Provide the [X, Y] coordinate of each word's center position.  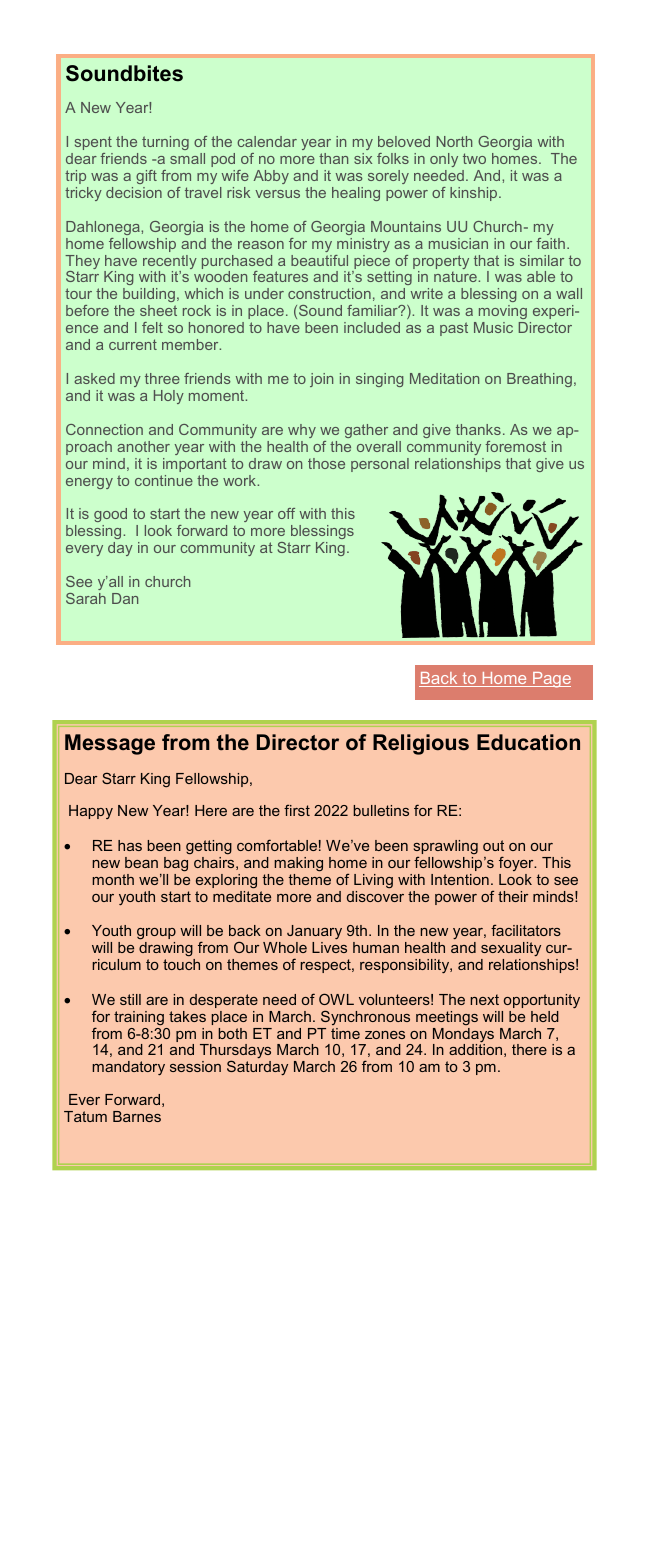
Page [551, 680]
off [286, 513]
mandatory [128, 1068]
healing [356, 194]
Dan [125, 598]
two [474, 158]
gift [146, 177]
